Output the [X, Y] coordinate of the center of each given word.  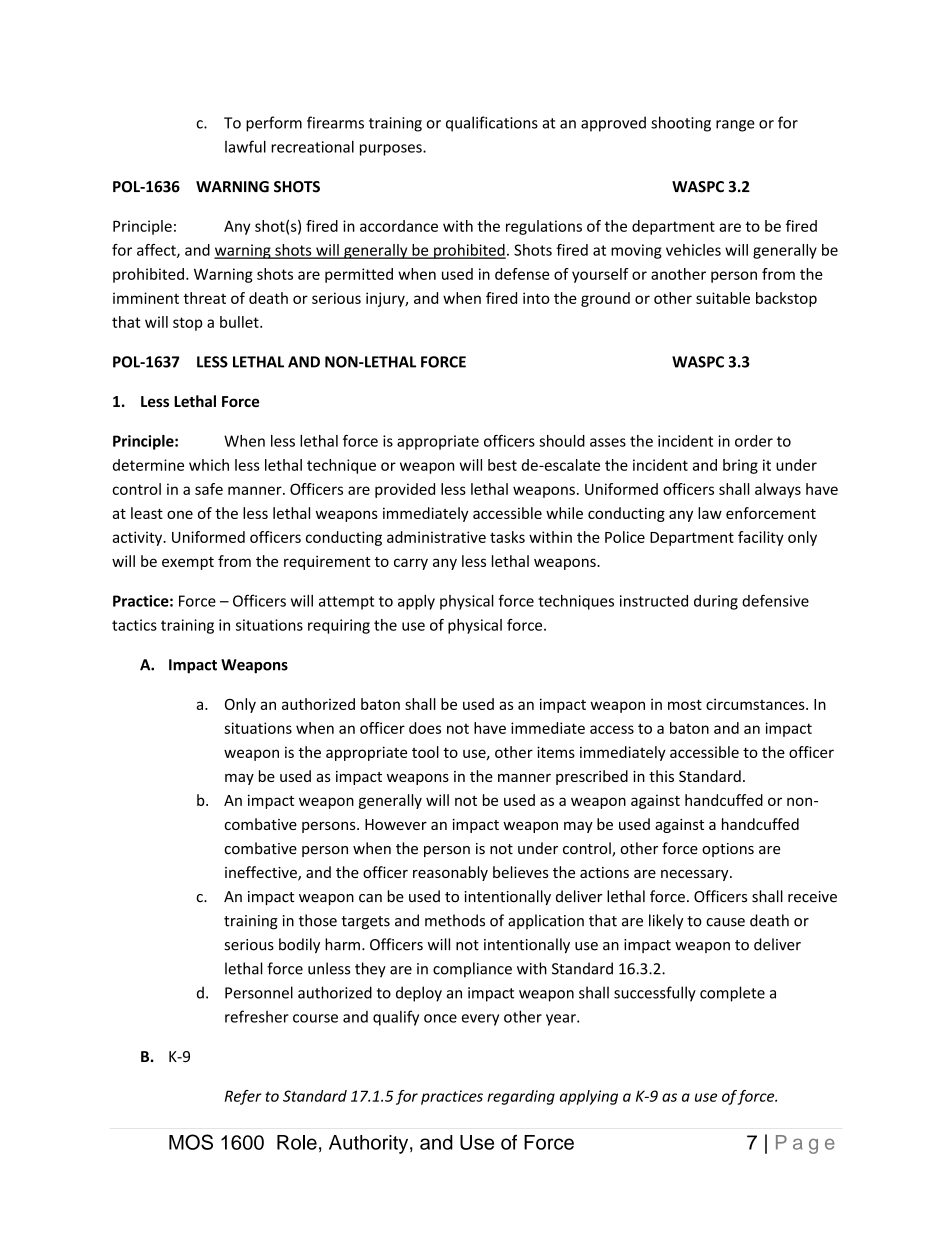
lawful [245, 146]
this [661, 776]
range [735, 126]
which [209, 465]
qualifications [492, 124]
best [502, 465]
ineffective [262, 873]
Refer [243, 1097]
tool [425, 752]
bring [740, 466]
